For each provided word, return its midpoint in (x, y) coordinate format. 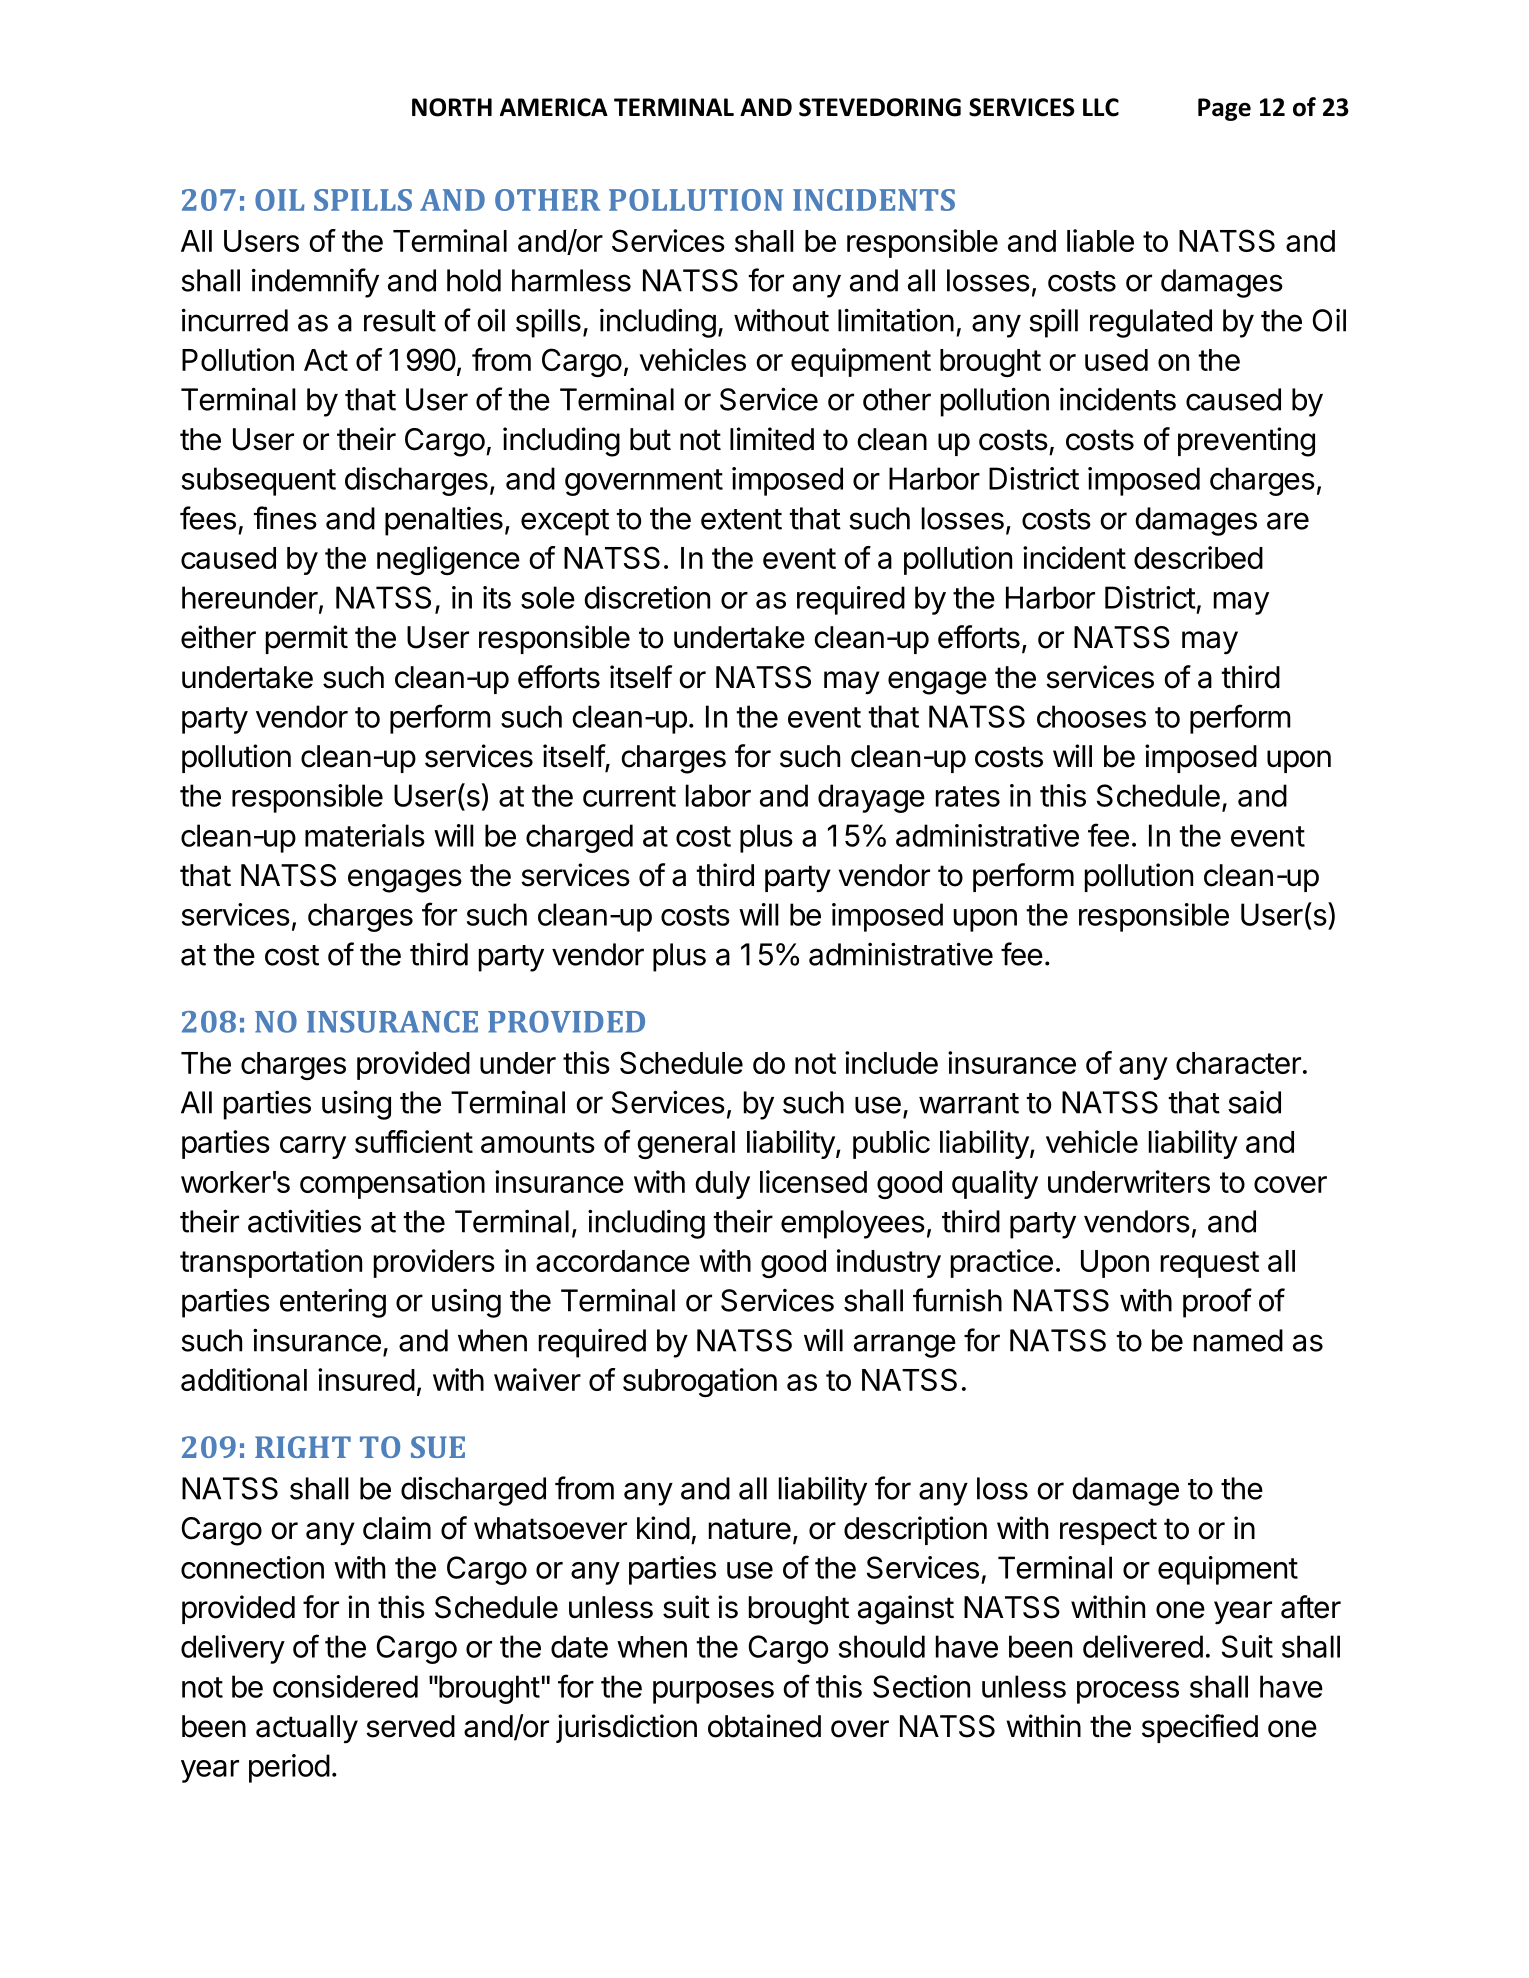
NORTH (452, 107)
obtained (764, 1726)
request (1210, 1264)
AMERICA (554, 107)
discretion (647, 597)
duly (722, 1185)
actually (307, 1729)
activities (304, 1221)
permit (307, 639)
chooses (1091, 716)
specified (1200, 1728)
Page (1224, 109)
